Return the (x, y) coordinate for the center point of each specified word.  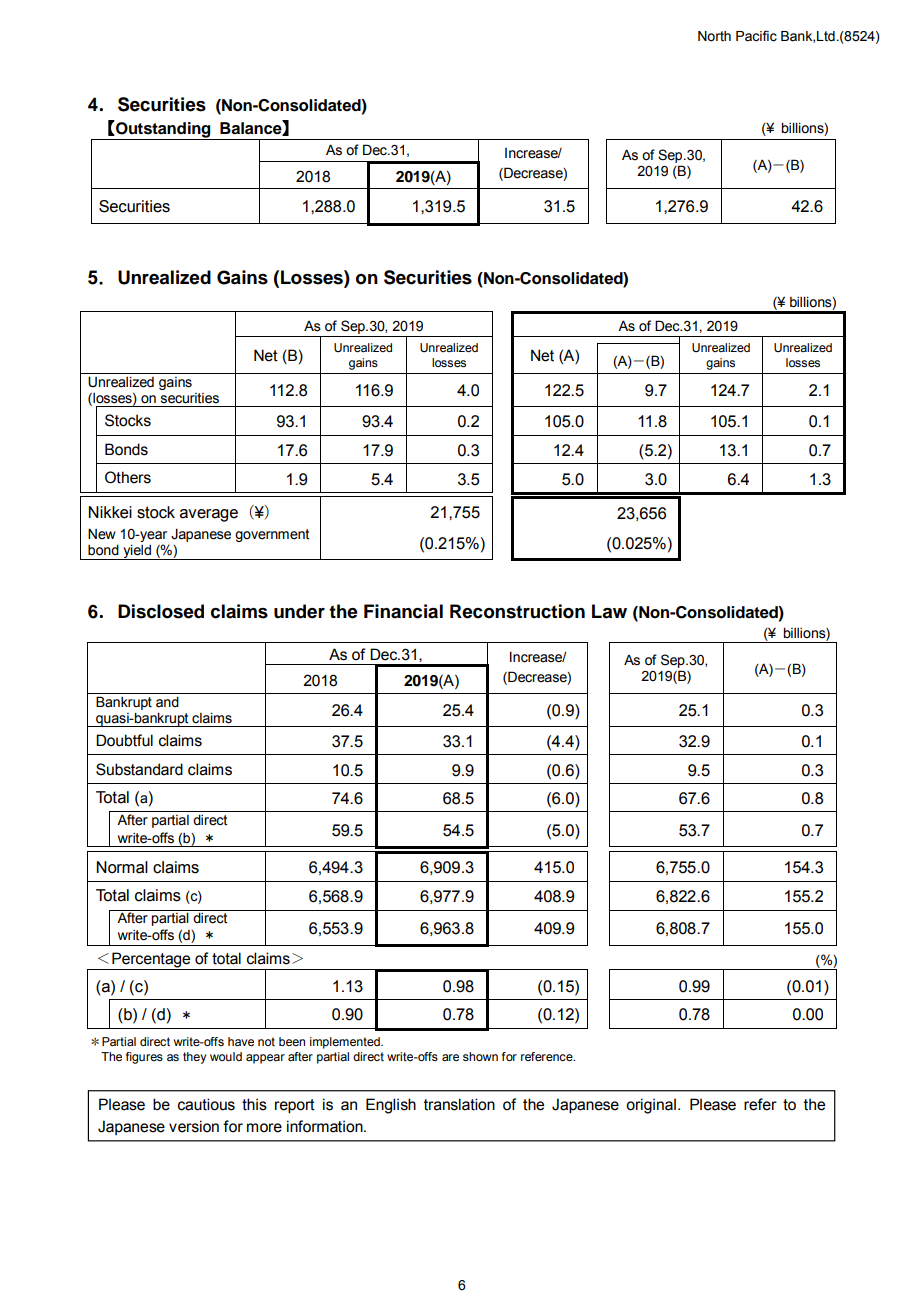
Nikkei (110, 512)
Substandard (139, 769)
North (714, 36)
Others (128, 477)
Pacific (756, 36)
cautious (206, 1104)
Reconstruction (517, 611)
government (272, 535)
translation (459, 1104)
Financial (403, 611)
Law (609, 611)
